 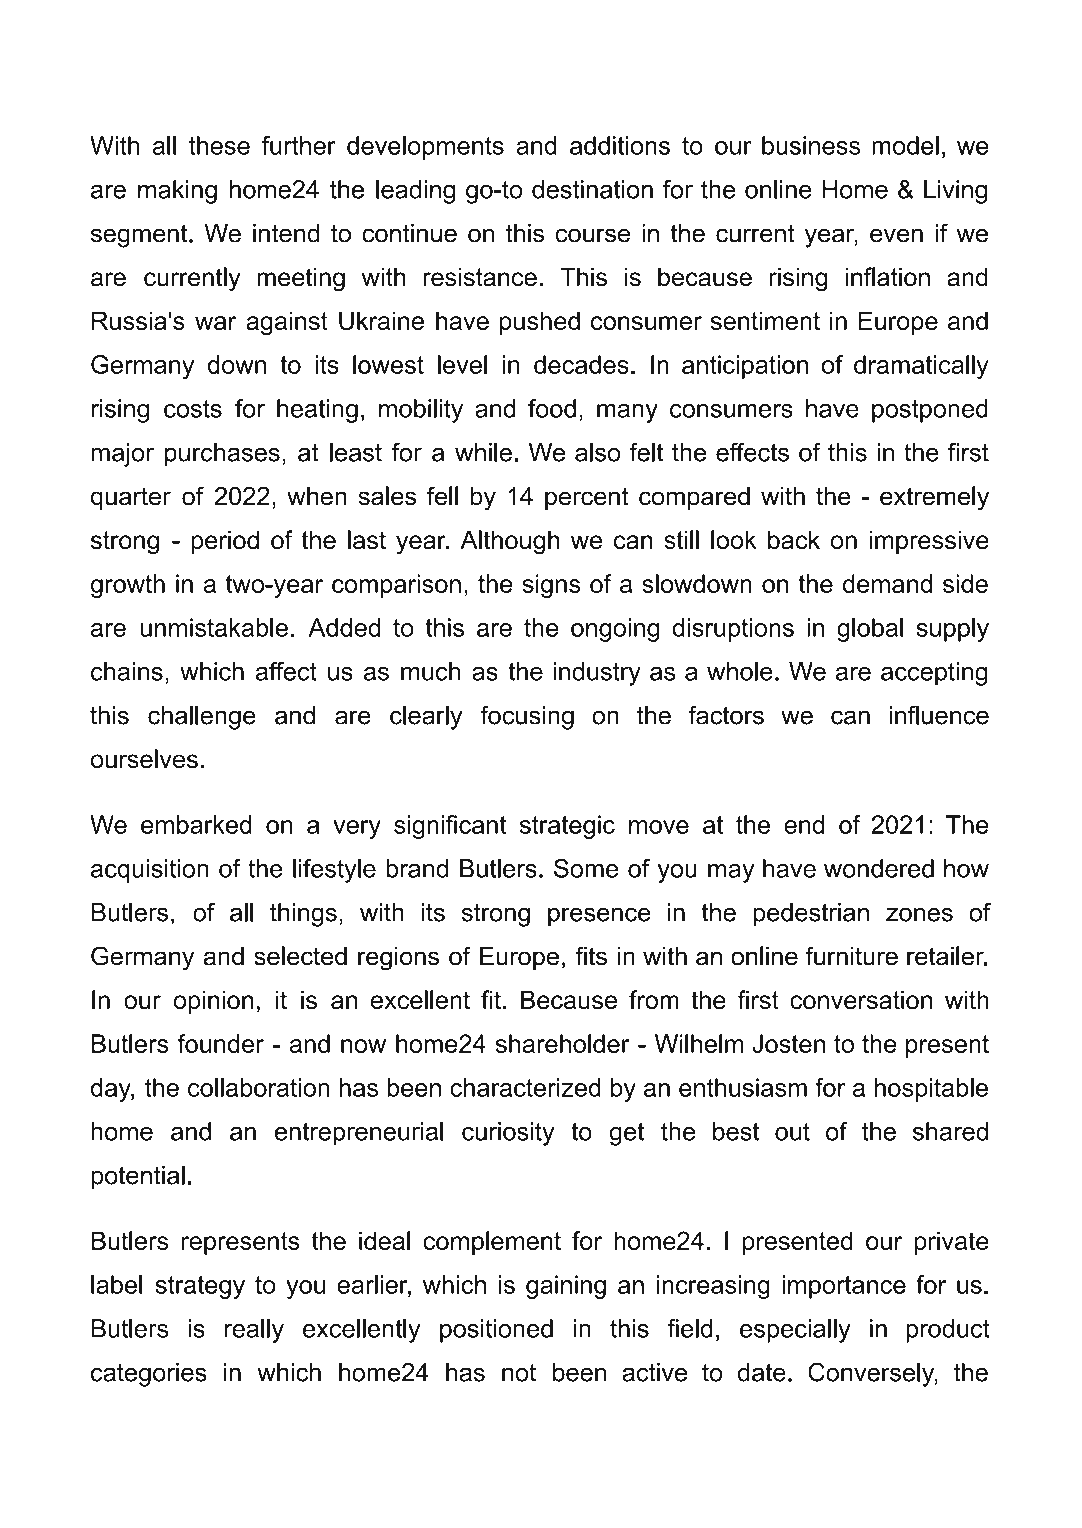 I want to click on focusing, so click(x=527, y=717).
